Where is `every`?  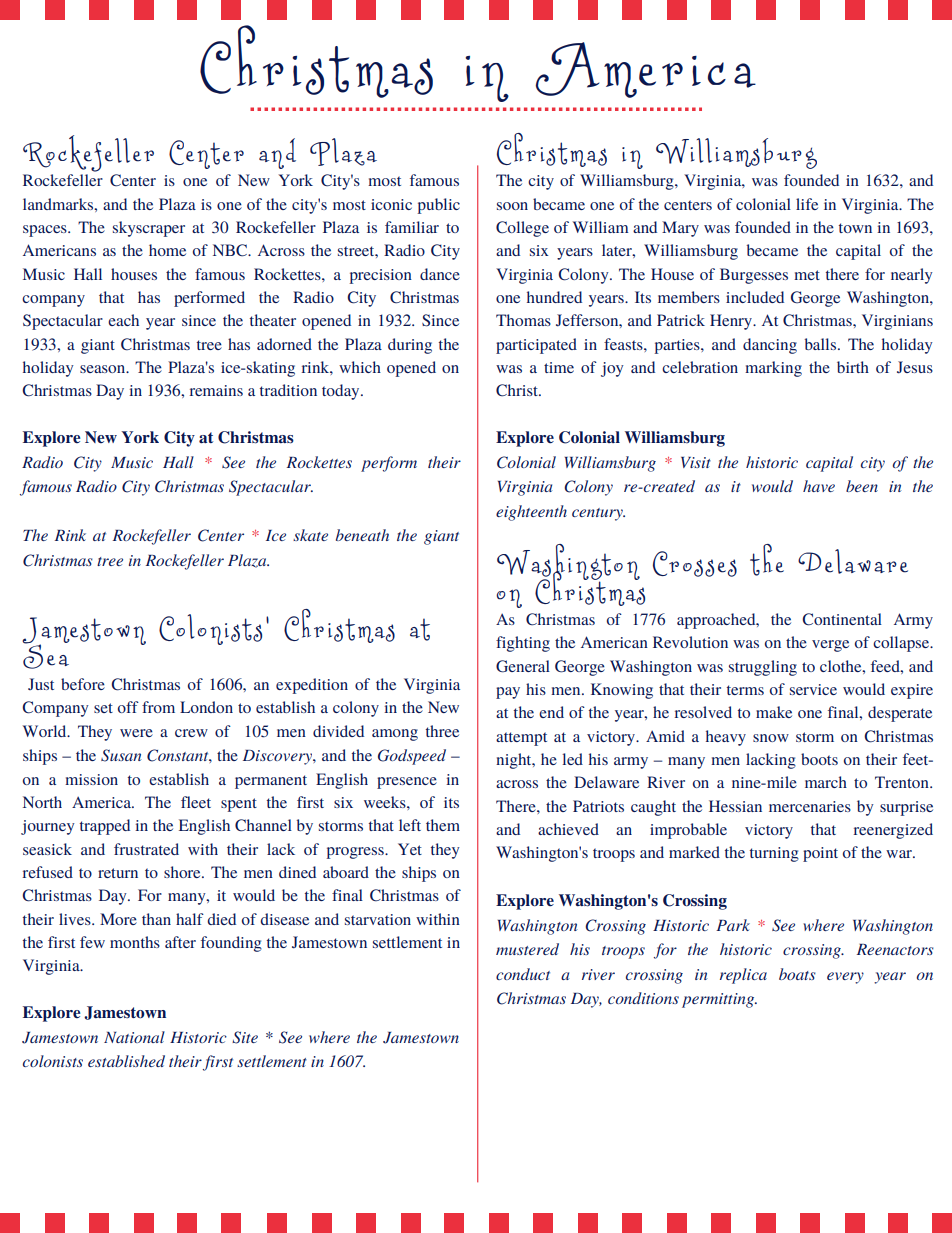
every is located at coordinates (845, 978).
